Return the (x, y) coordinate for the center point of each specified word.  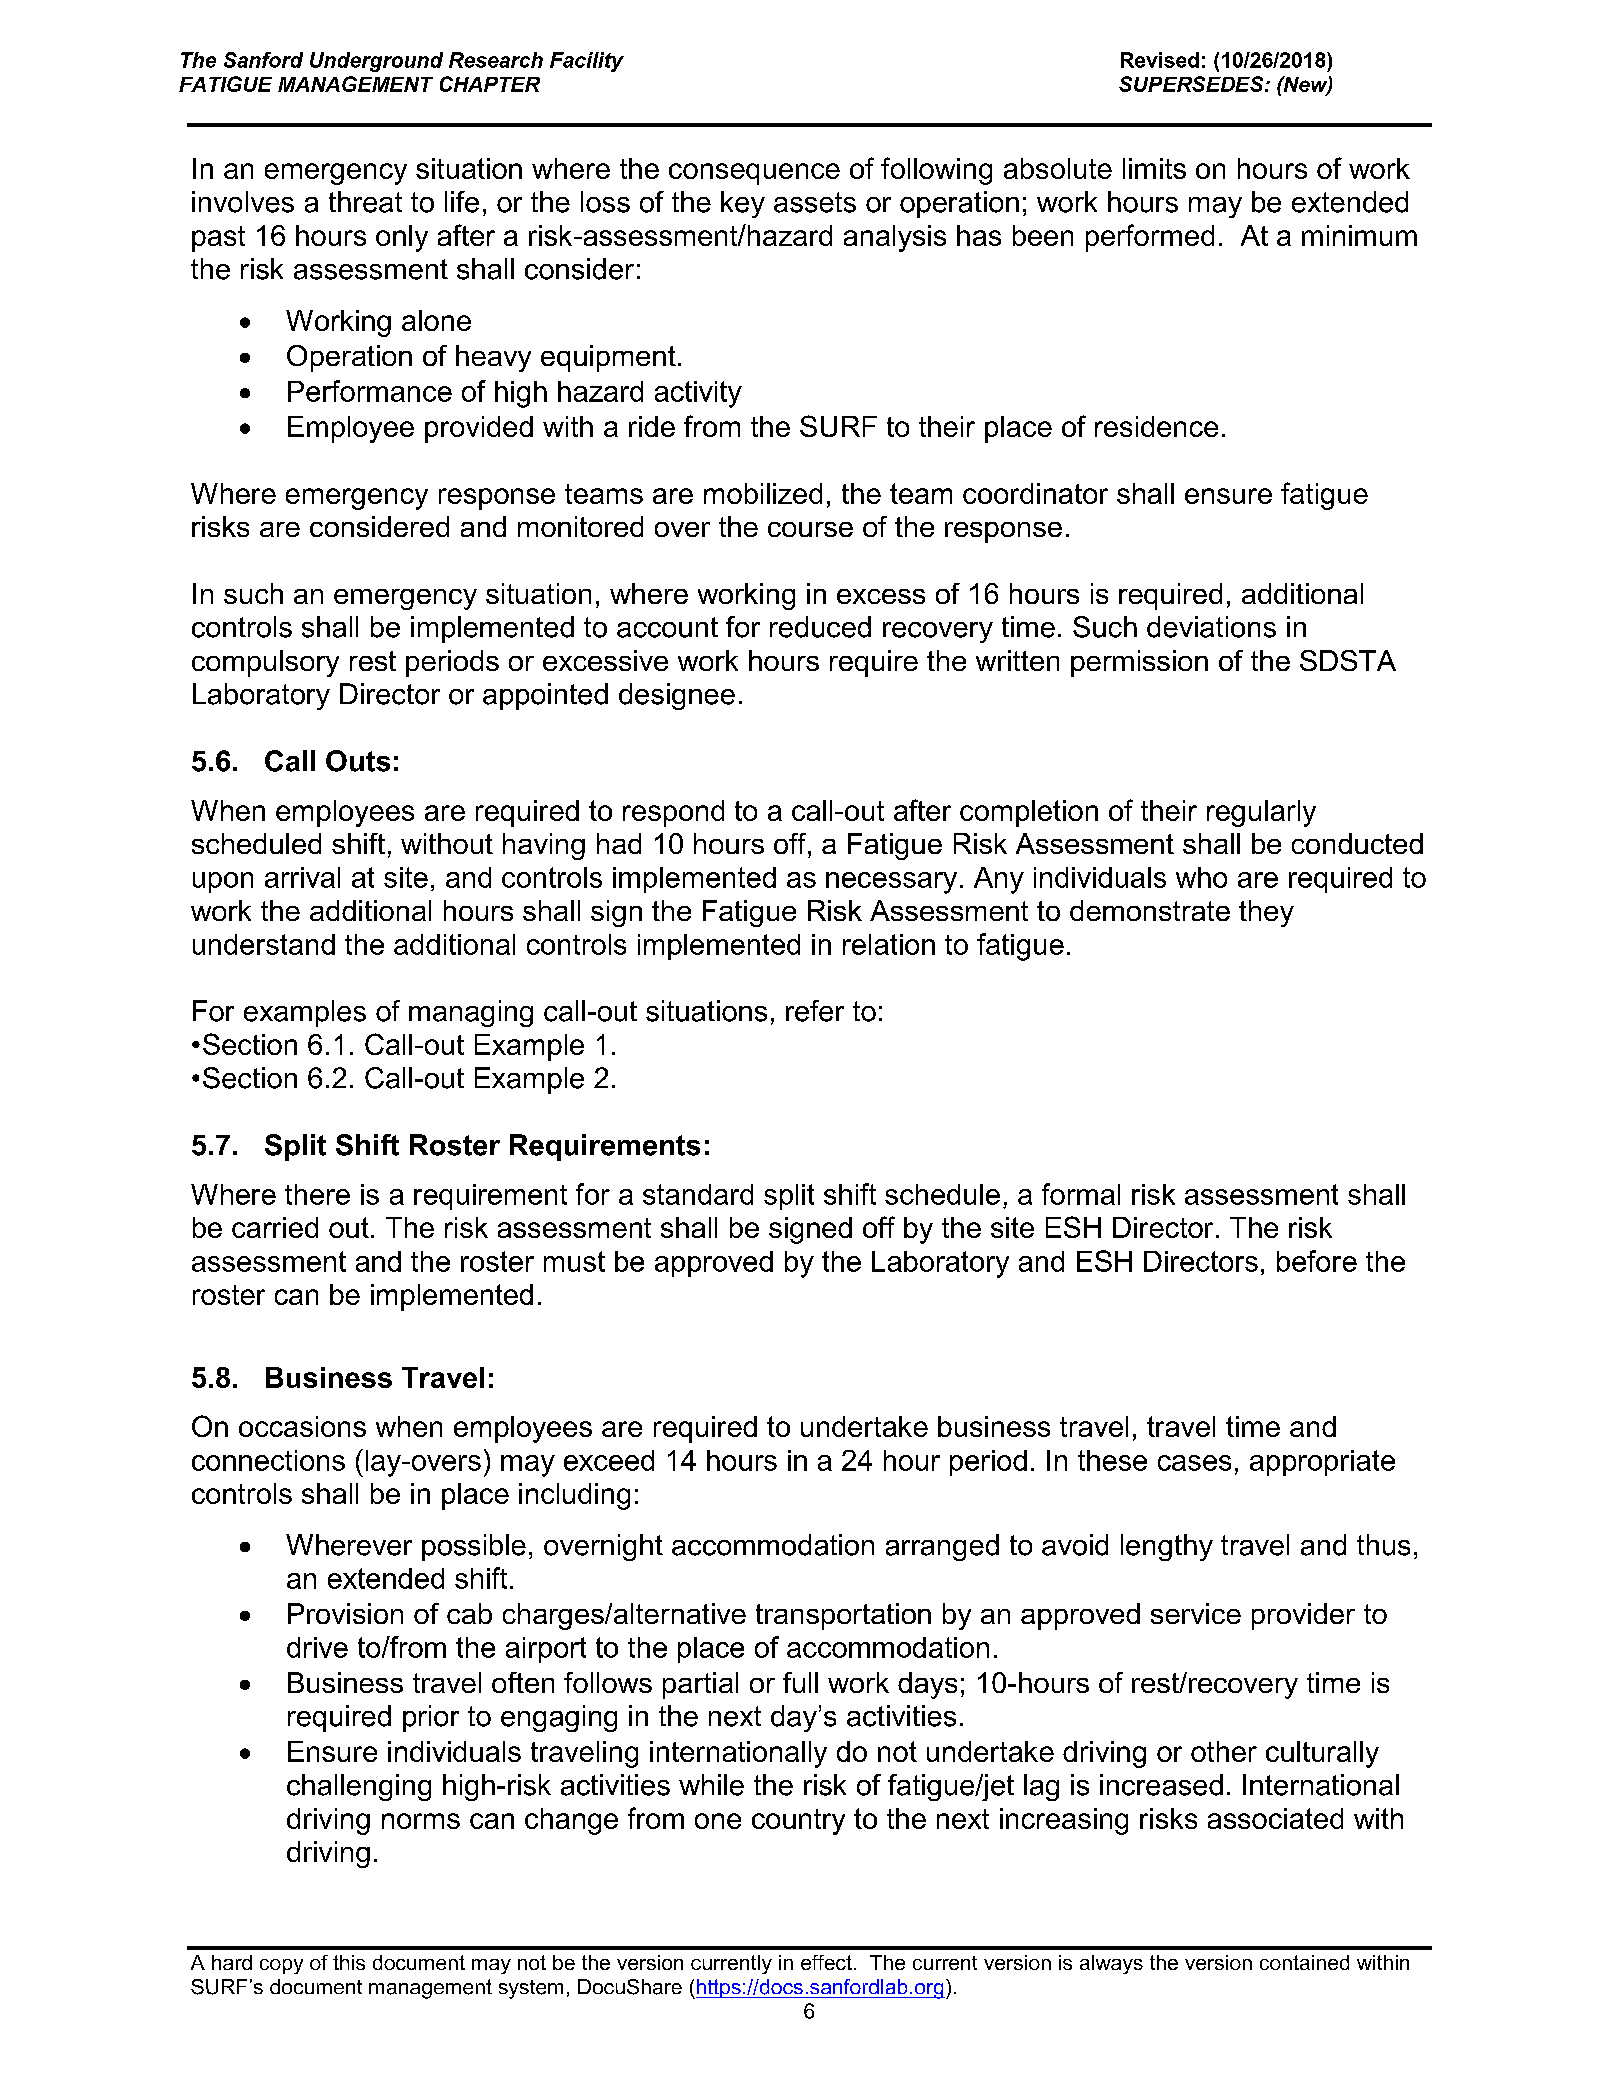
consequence (754, 174)
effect (826, 1962)
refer (815, 1011)
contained (1304, 1962)
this (349, 1962)
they (1266, 913)
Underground (376, 62)
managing (471, 1013)
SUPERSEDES (1192, 84)
